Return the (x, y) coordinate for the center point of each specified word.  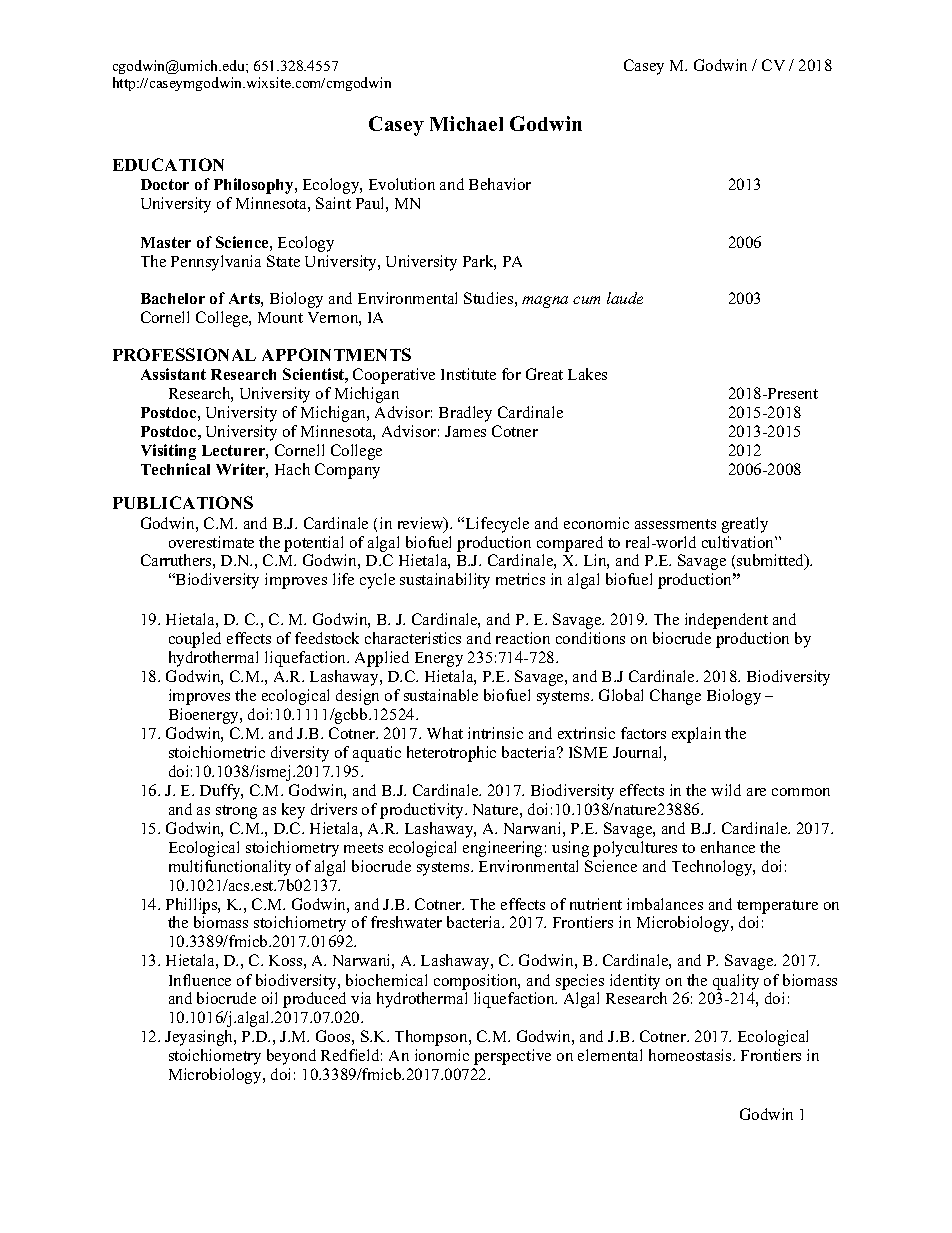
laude (625, 298)
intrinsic (495, 733)
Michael (466, 123)
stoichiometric (217, 752)
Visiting (168, 452)
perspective (512, 1057)
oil (269, 998)
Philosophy (255, 186)
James (465, 431)
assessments (675, 524)
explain (696, 735)
